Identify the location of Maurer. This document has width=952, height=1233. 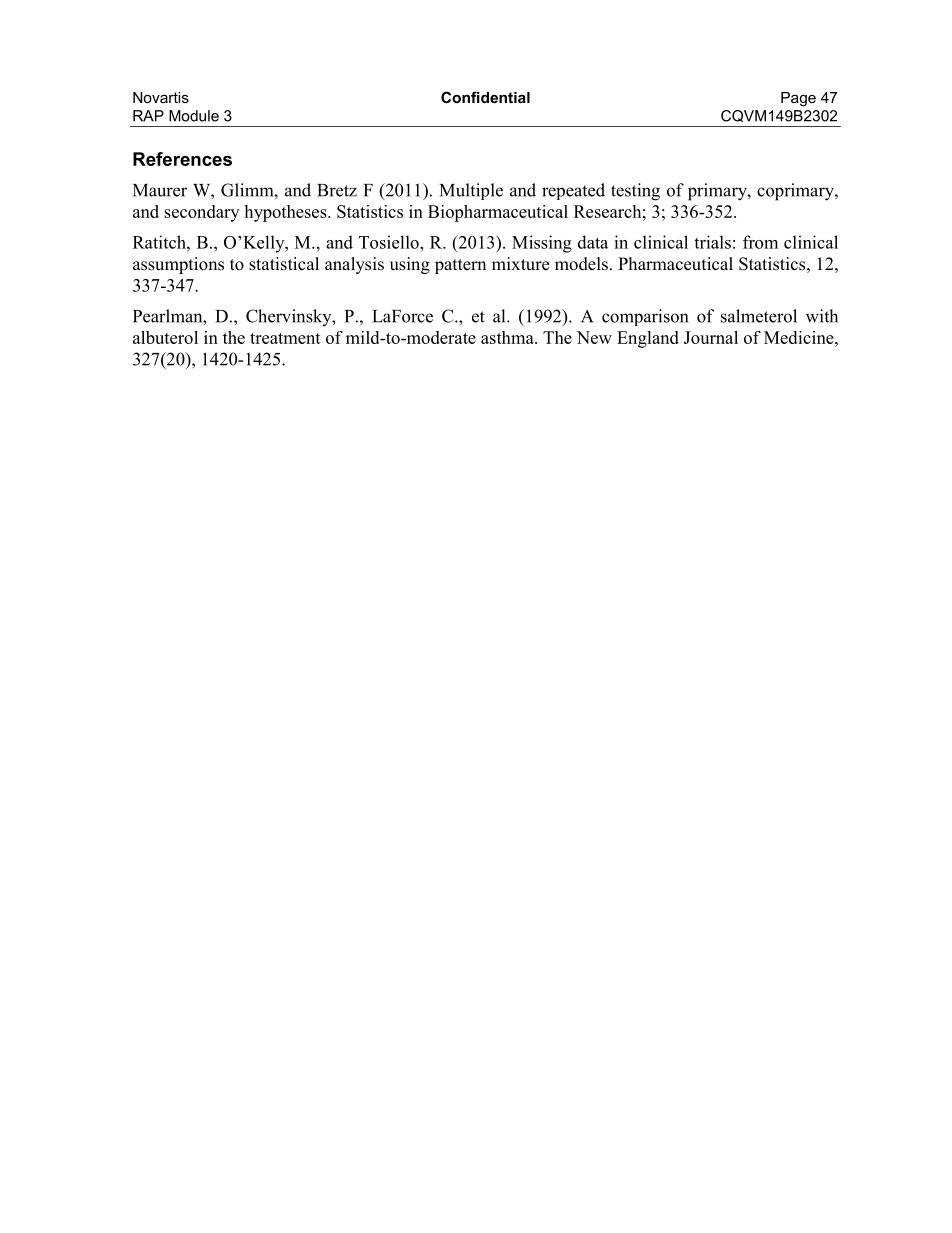
(160, 190).
